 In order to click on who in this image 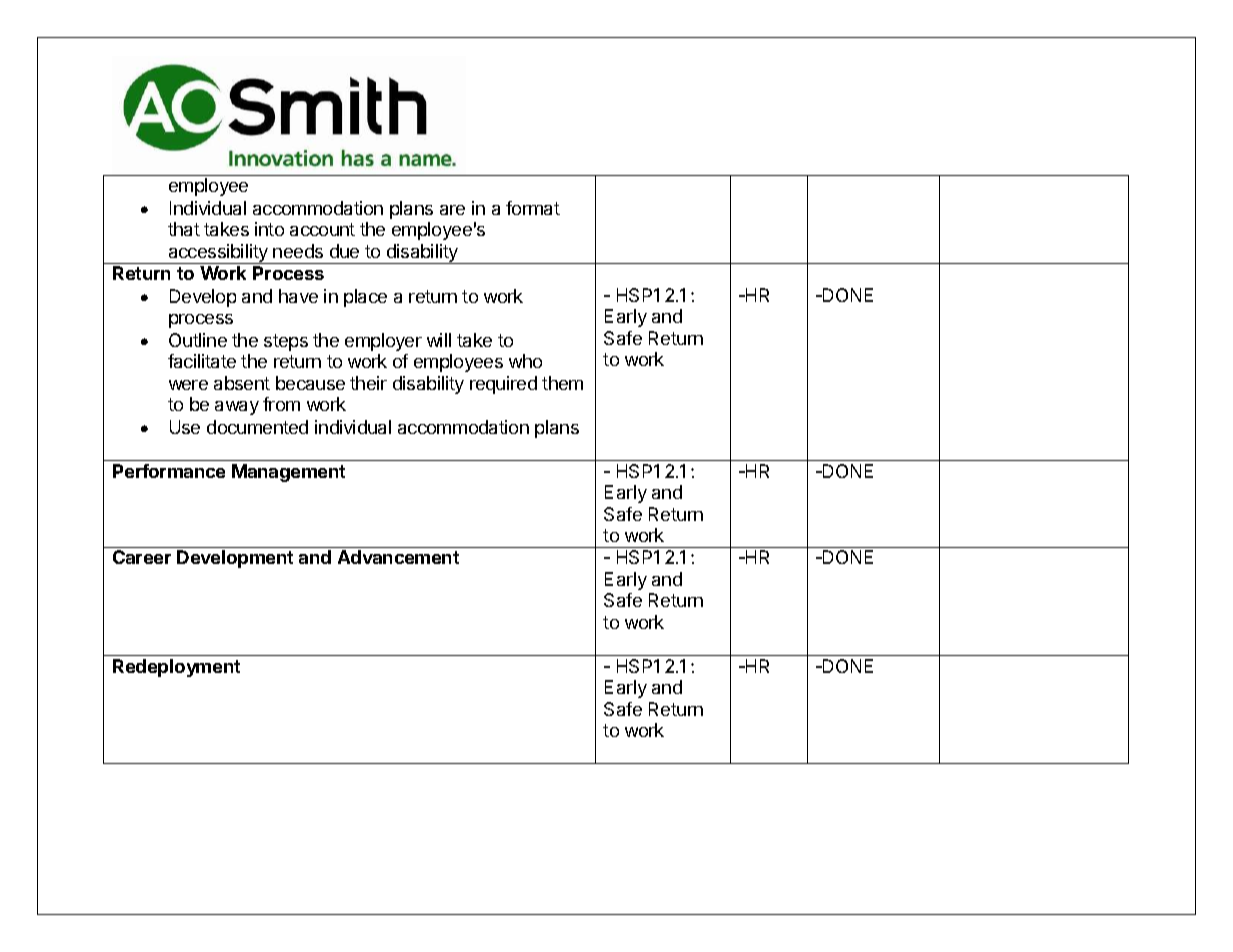, I will do `click(525, 361)`.
